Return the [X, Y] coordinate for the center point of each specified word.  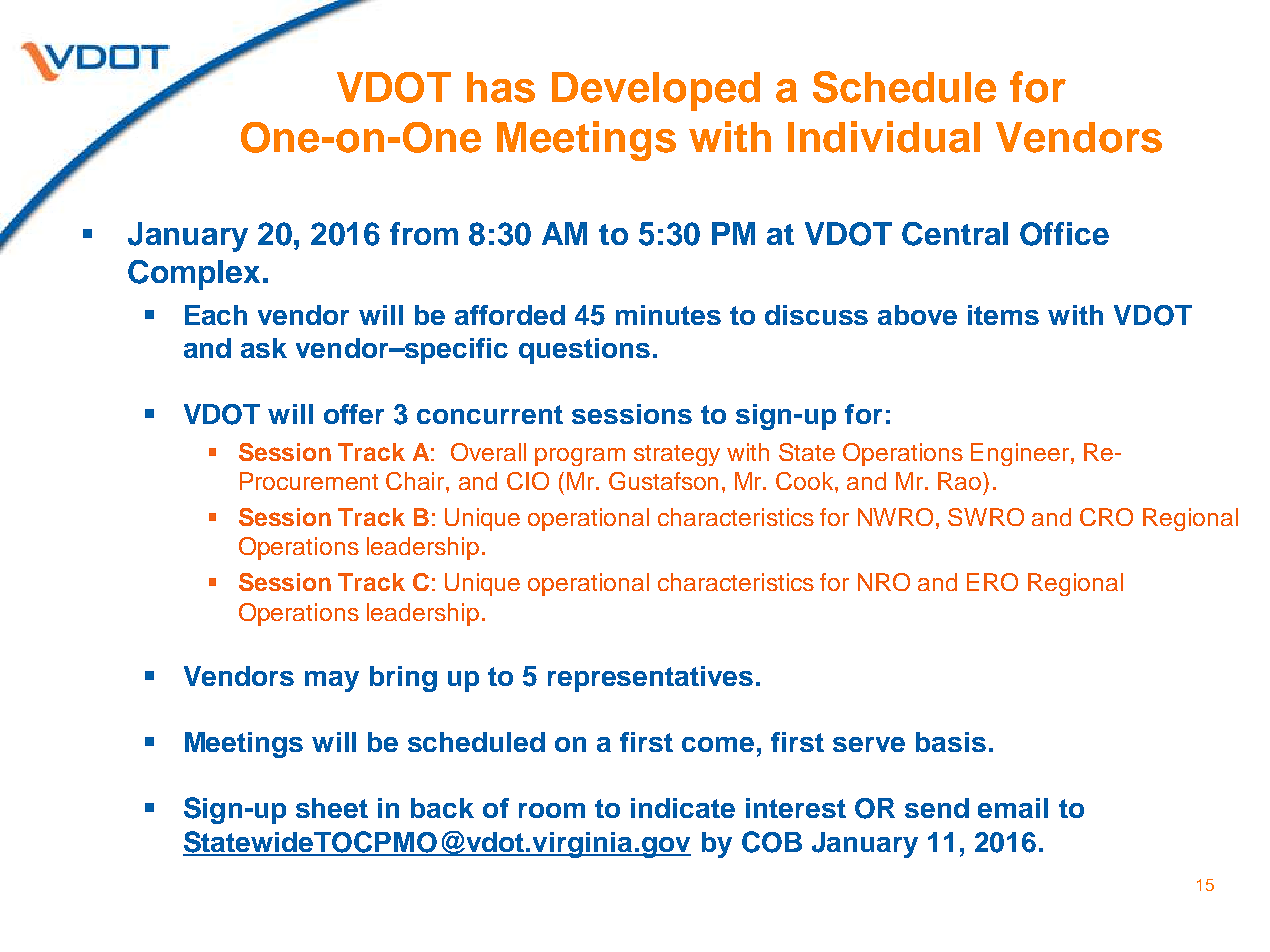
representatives [650, 679]
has [501, 87]
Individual [884, 137]
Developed [656, 91]
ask [264, 348]
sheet [332, 808]
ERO [992, 582]
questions [584, 351]
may [332, 681]
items [1003, 315]
